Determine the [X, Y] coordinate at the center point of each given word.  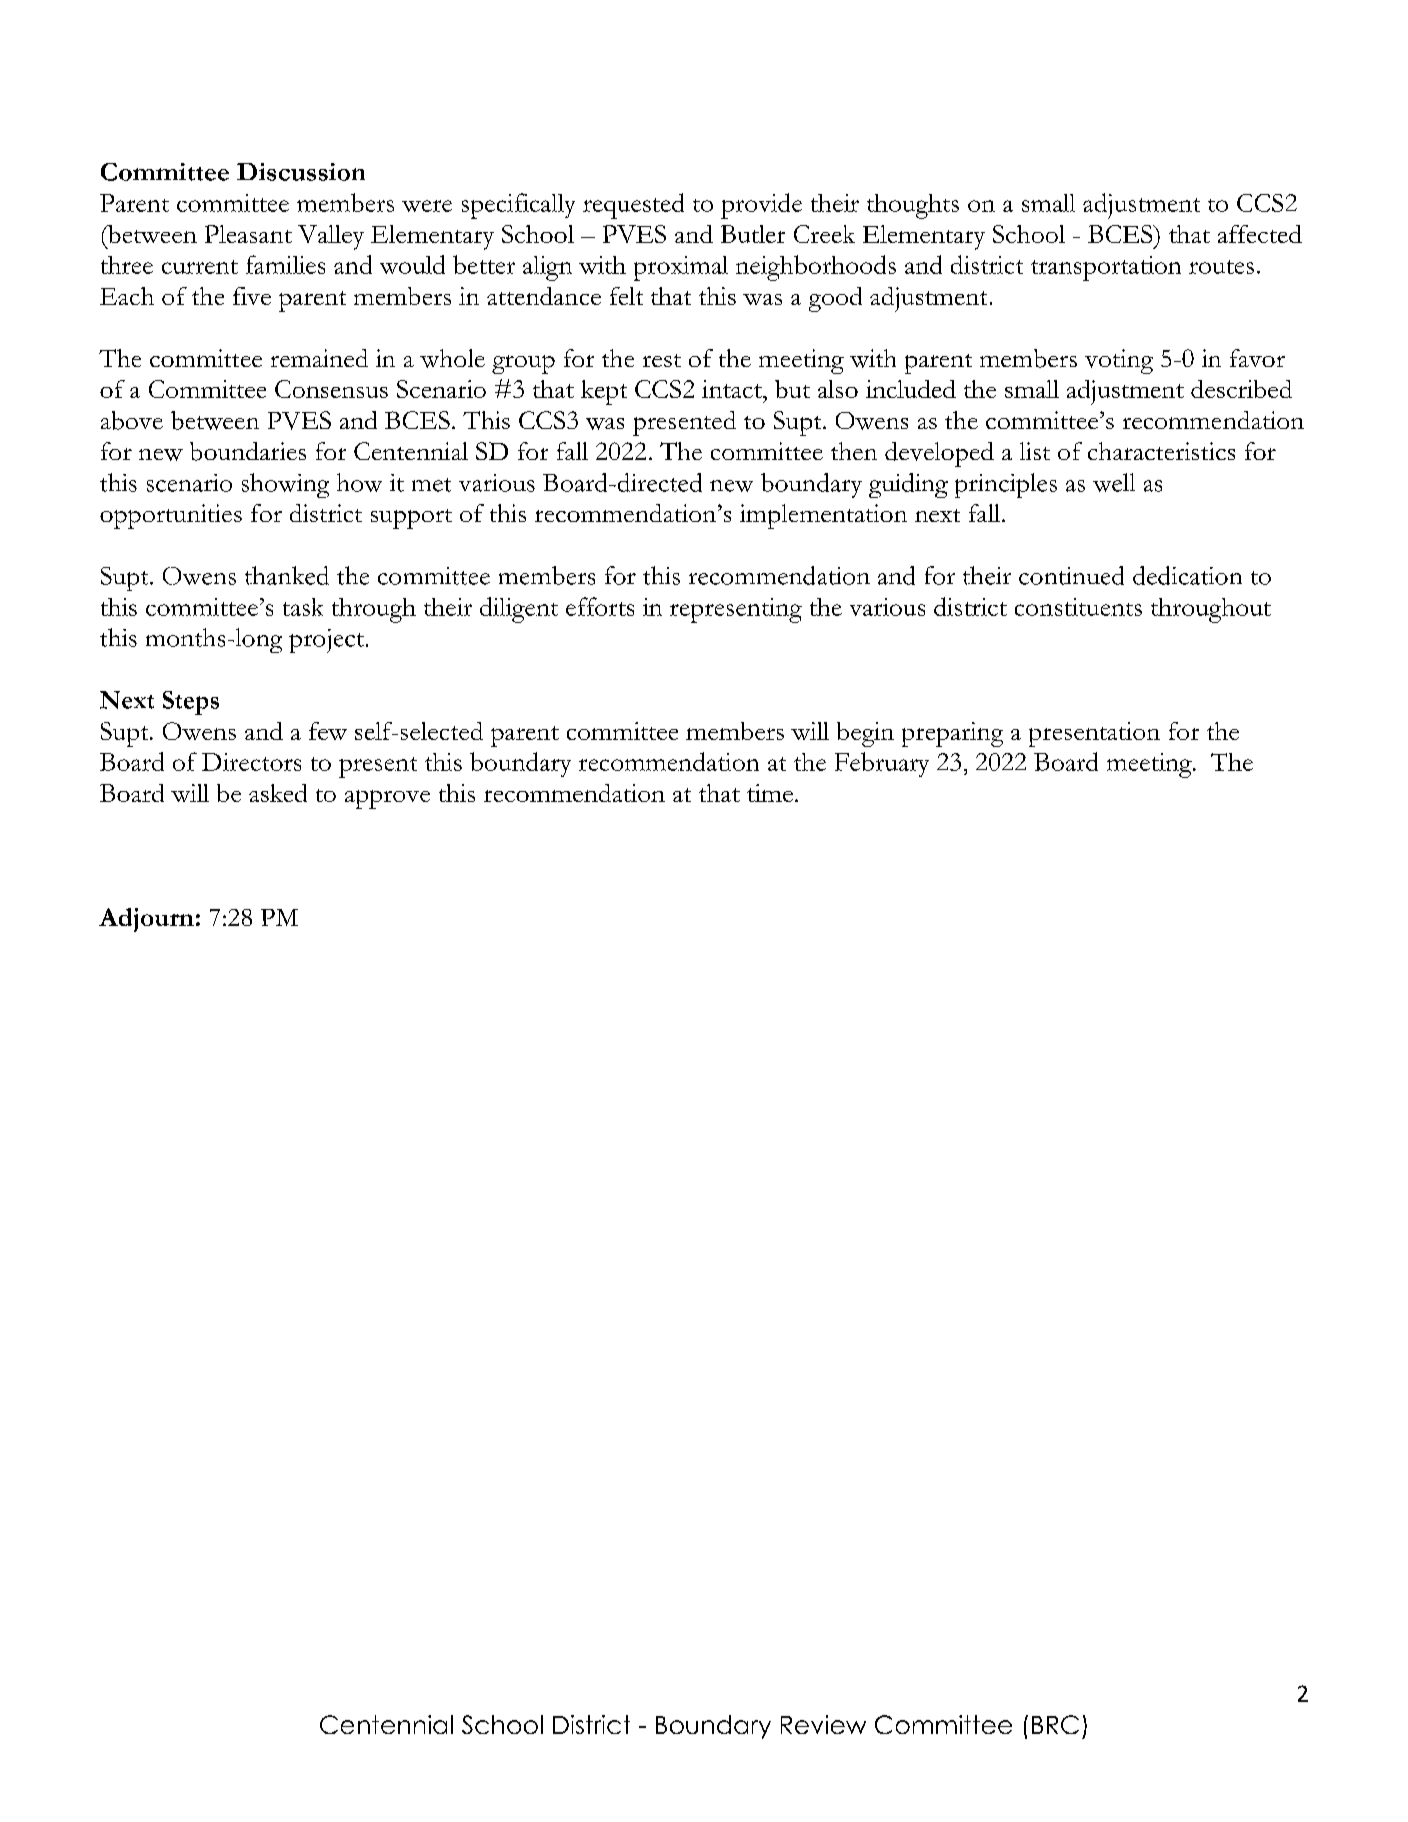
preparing [952, 734]
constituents [1078, 607]
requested [633, 206]
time [770, 793]
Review [823, 1724]
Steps [191, 703]
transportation [1106, 268]
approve [387, 799]
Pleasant [248, 234]
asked [278, 793]
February [882, 764]
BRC [1055, 1724]
